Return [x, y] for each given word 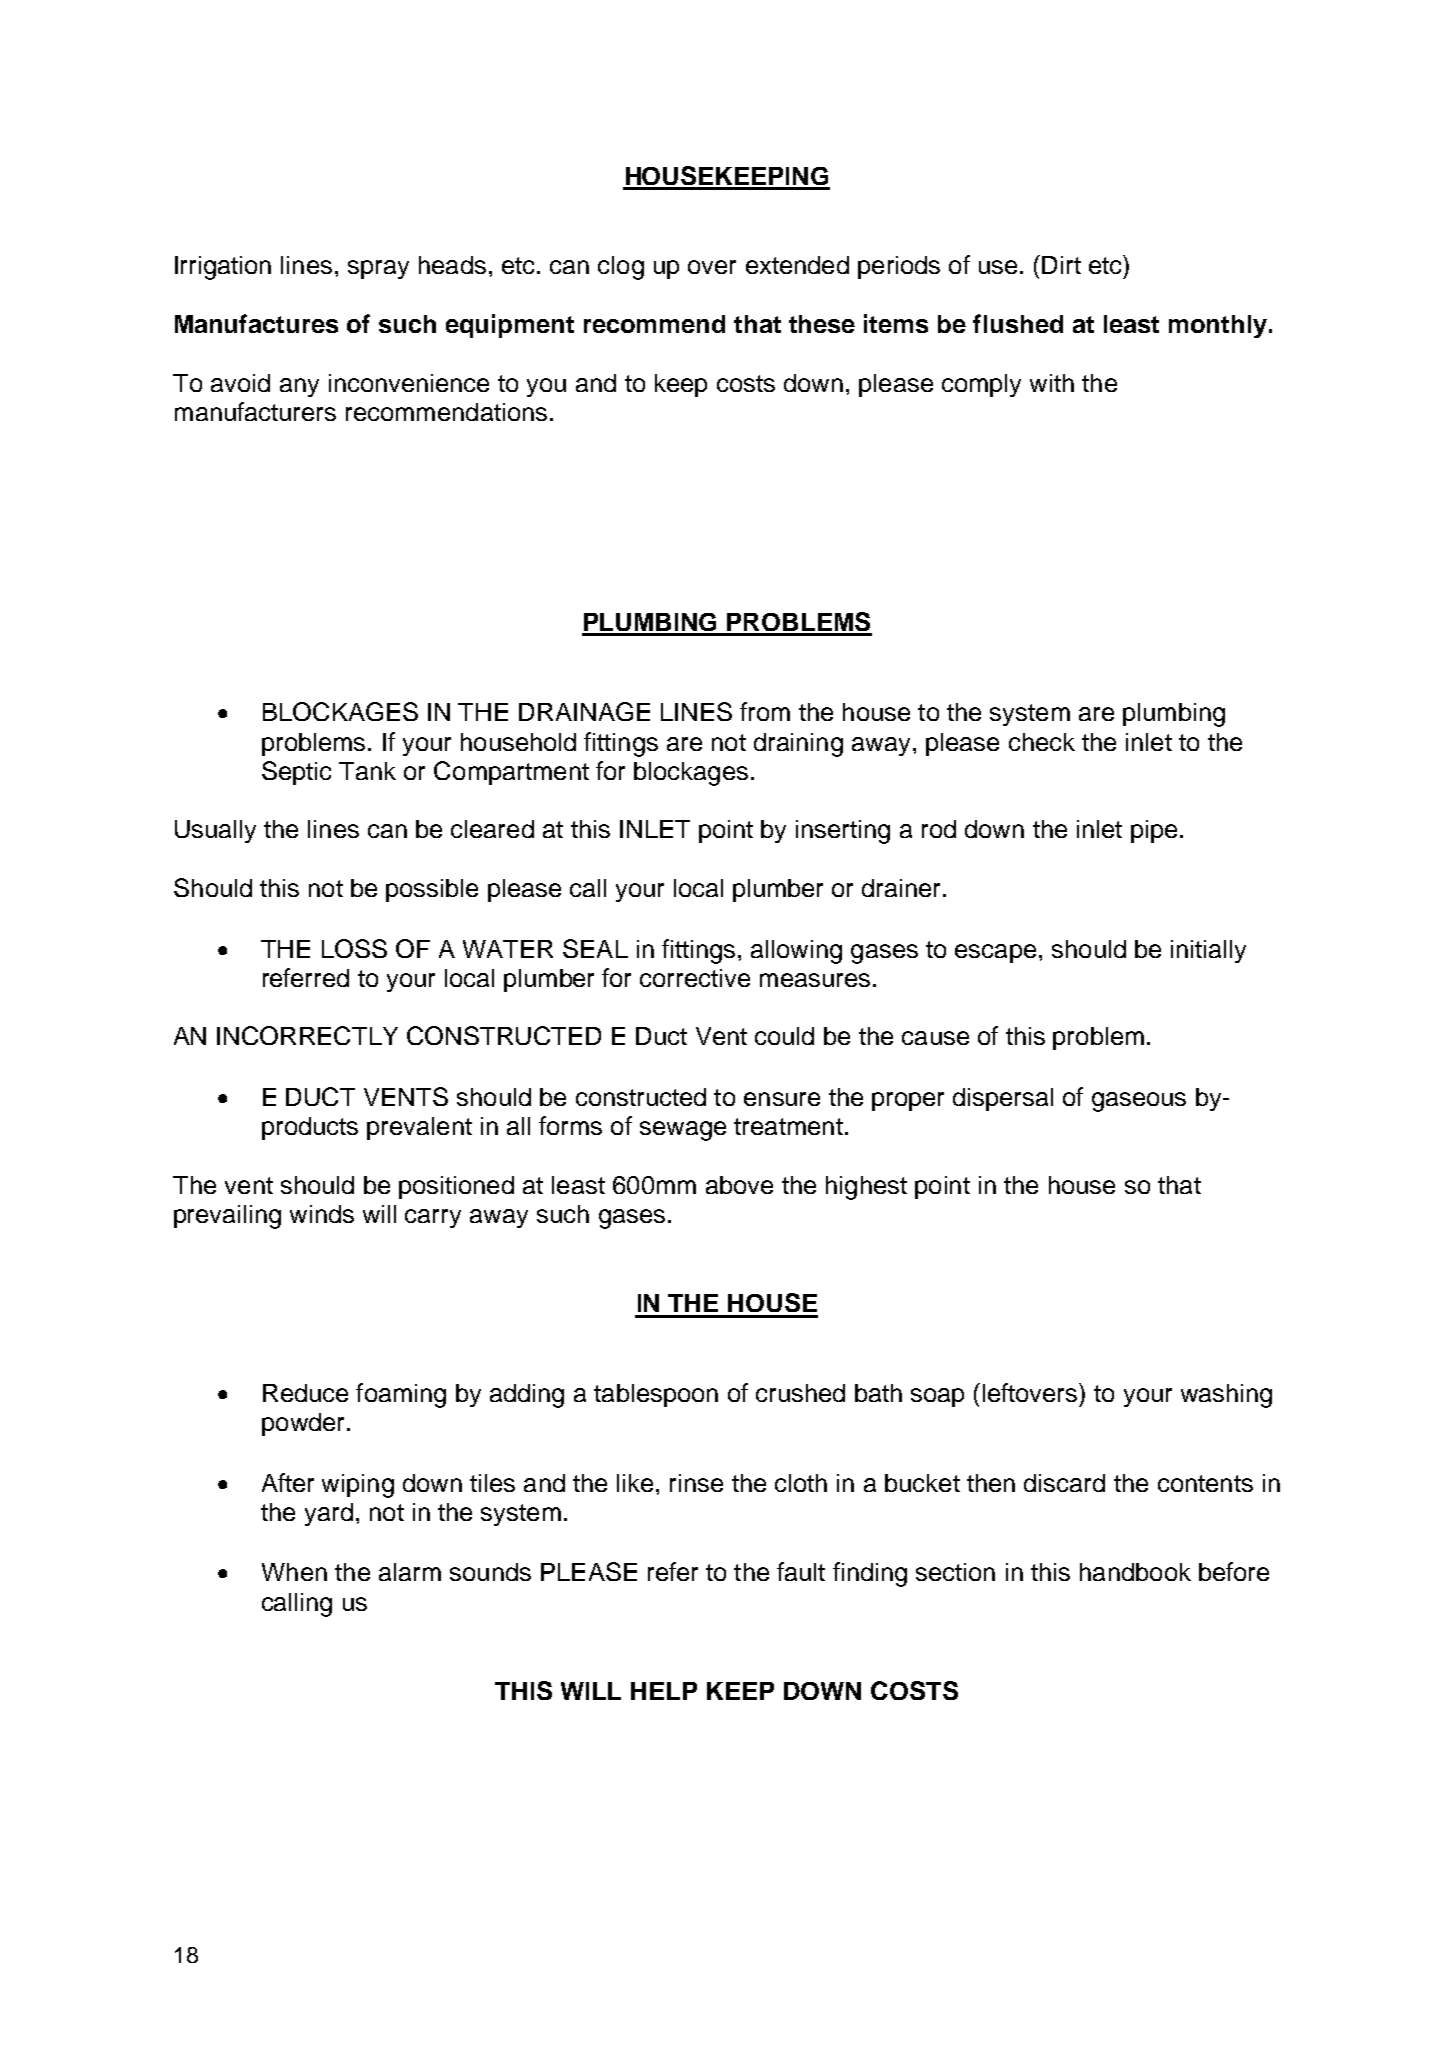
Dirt [1061, 265]
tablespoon [656, 1395]
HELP [664, 1691]
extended [797, 265]
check [1042, 742]
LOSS [354, 948]
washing [1226, 1396]
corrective [695, 978]
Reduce [305, 1393]
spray [378, 269]
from [765, 711]
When [294, 1572]
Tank [367, 771]
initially [1208, 951]
